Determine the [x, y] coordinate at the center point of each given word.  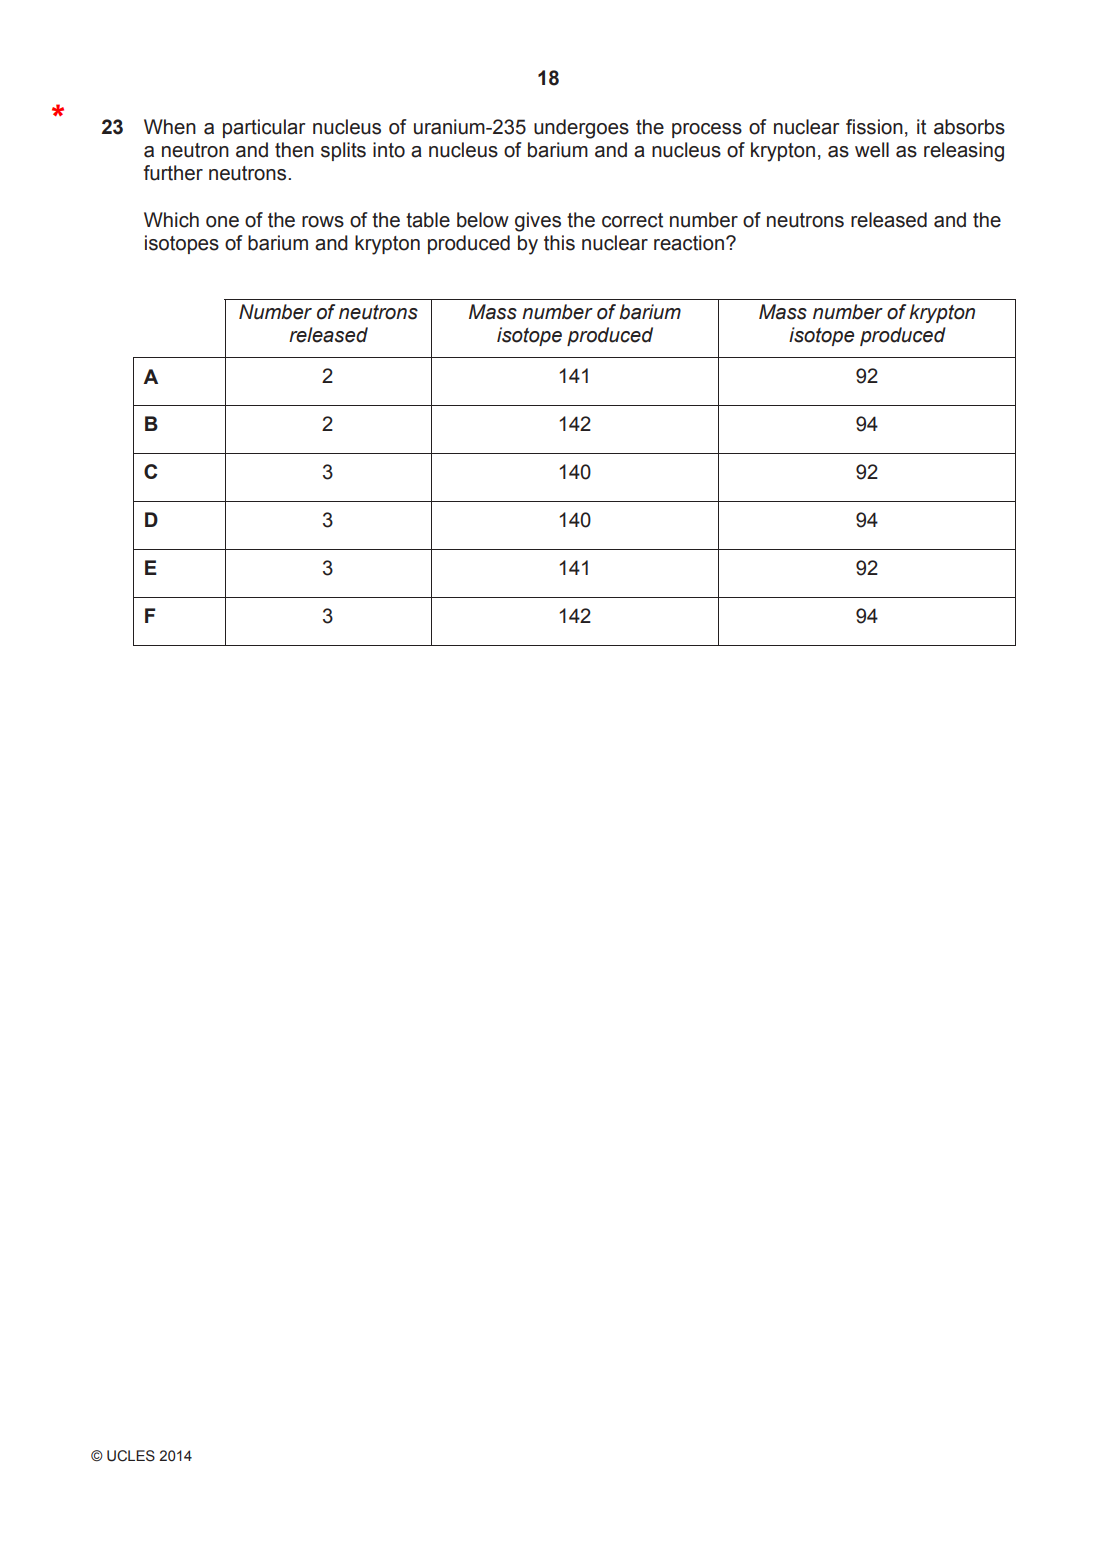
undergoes [581, 129]
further [173, 173]
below [483, 220]
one [222, 222]
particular [264, 128]
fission [874, 127]
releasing [964, 152]
